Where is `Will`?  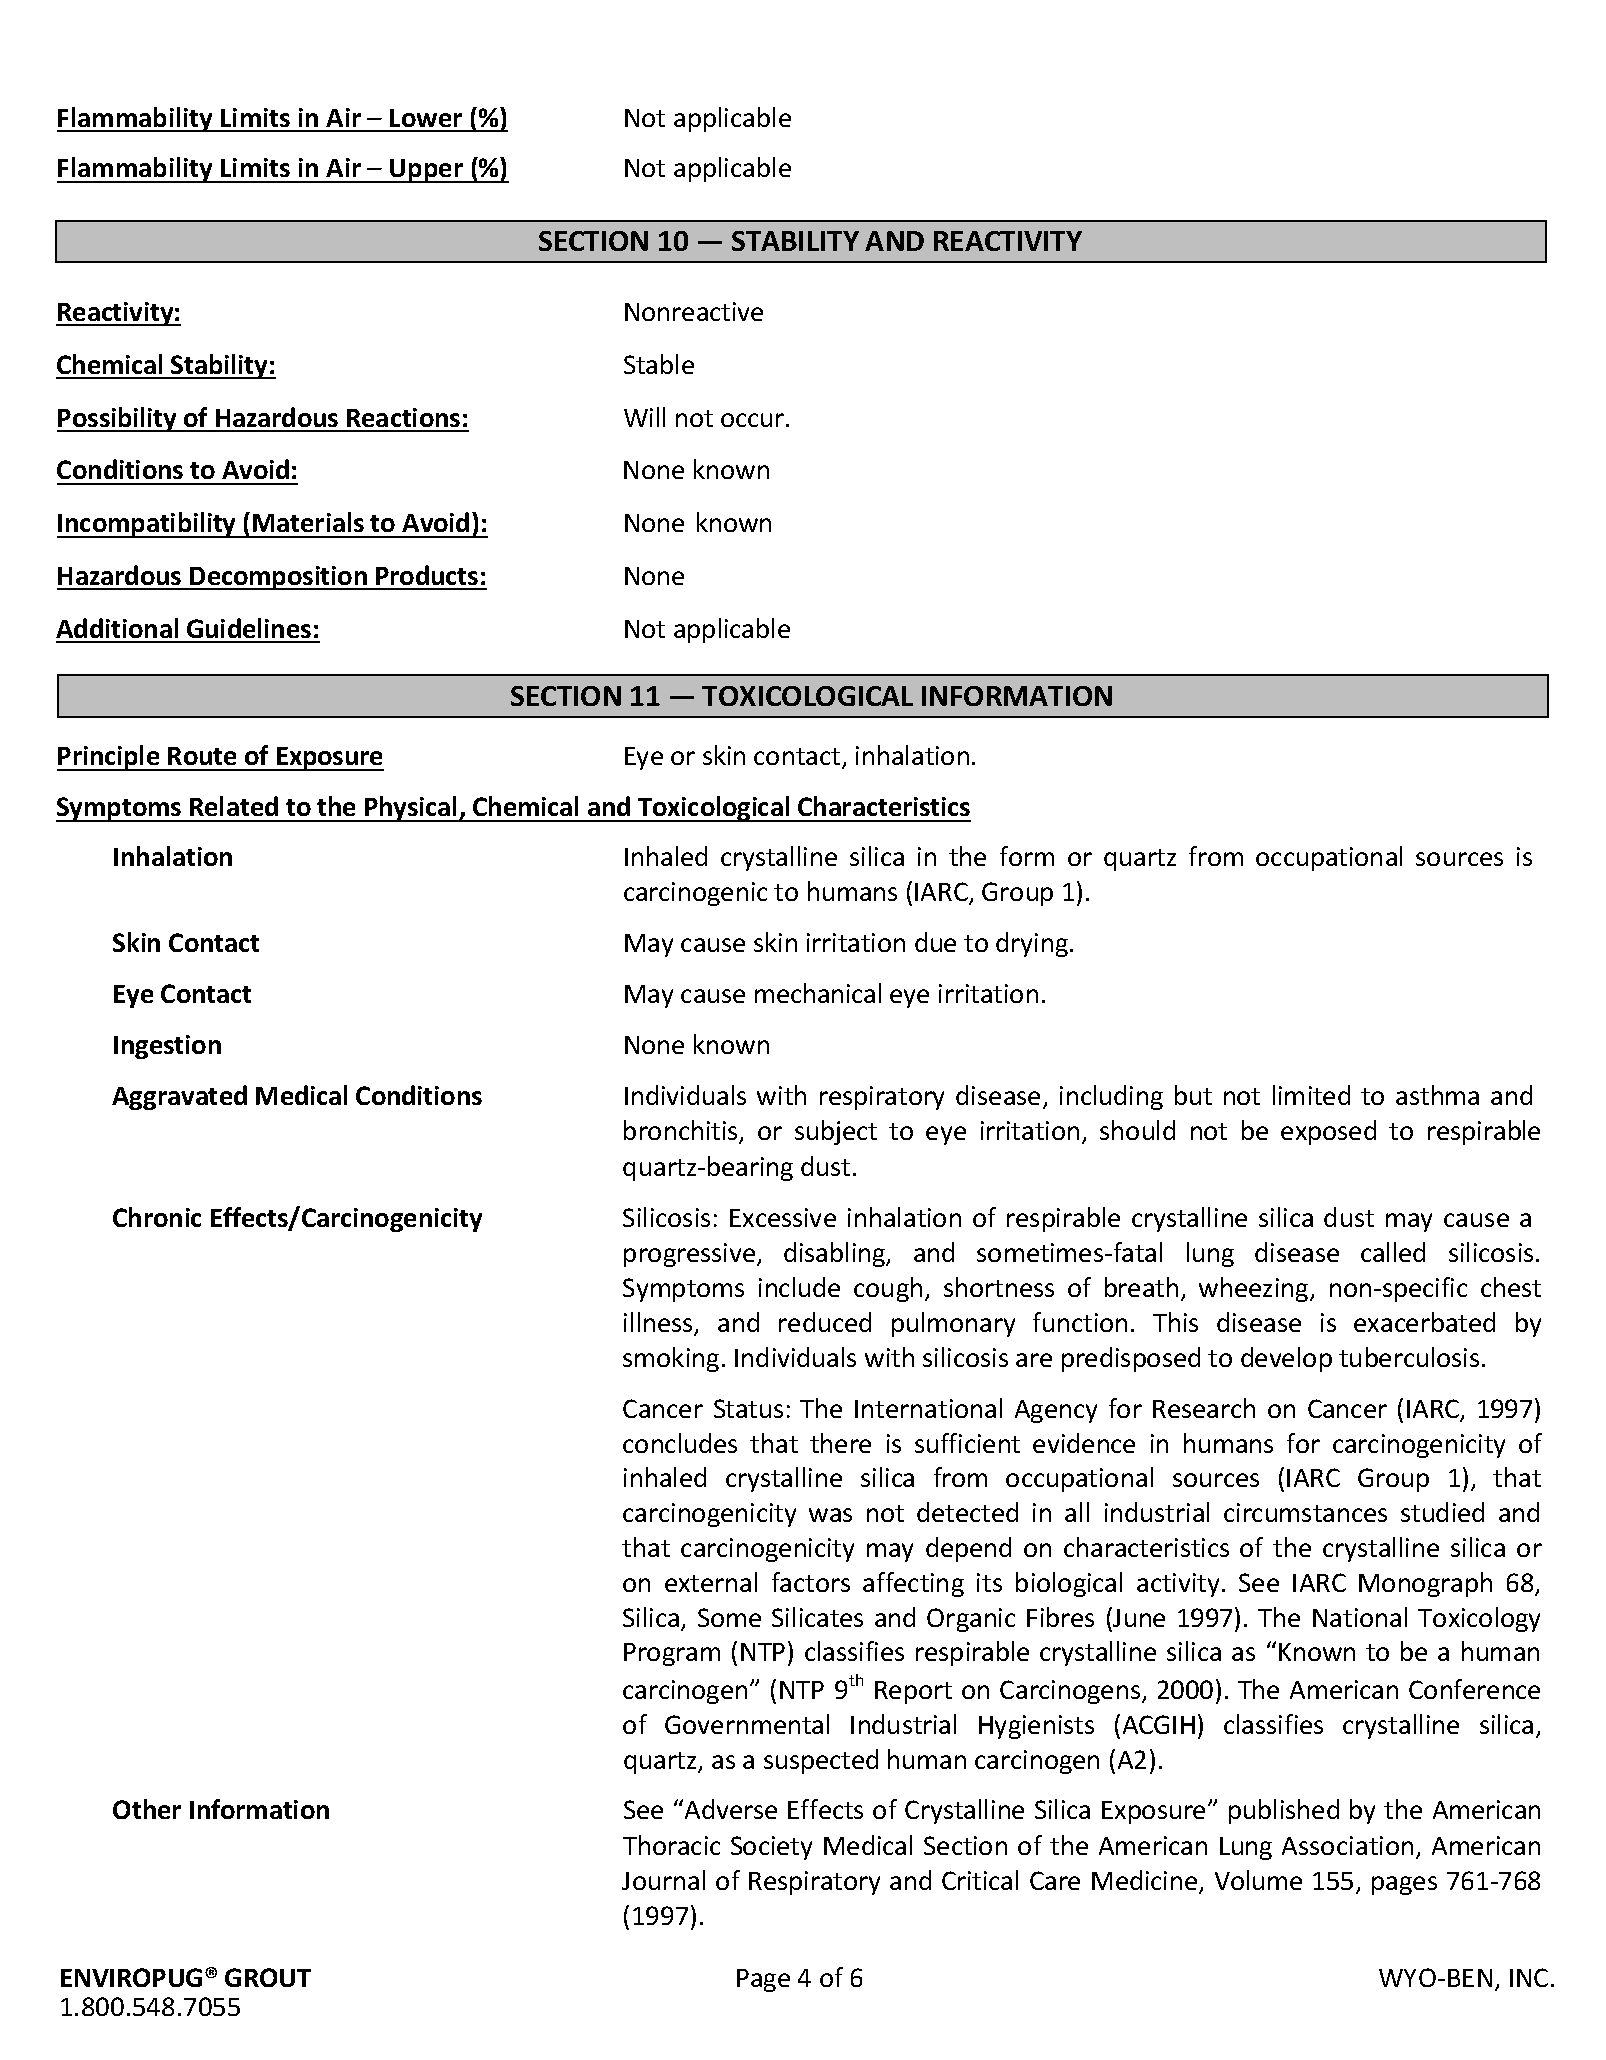
Will is located at coordinates (644, 417).
